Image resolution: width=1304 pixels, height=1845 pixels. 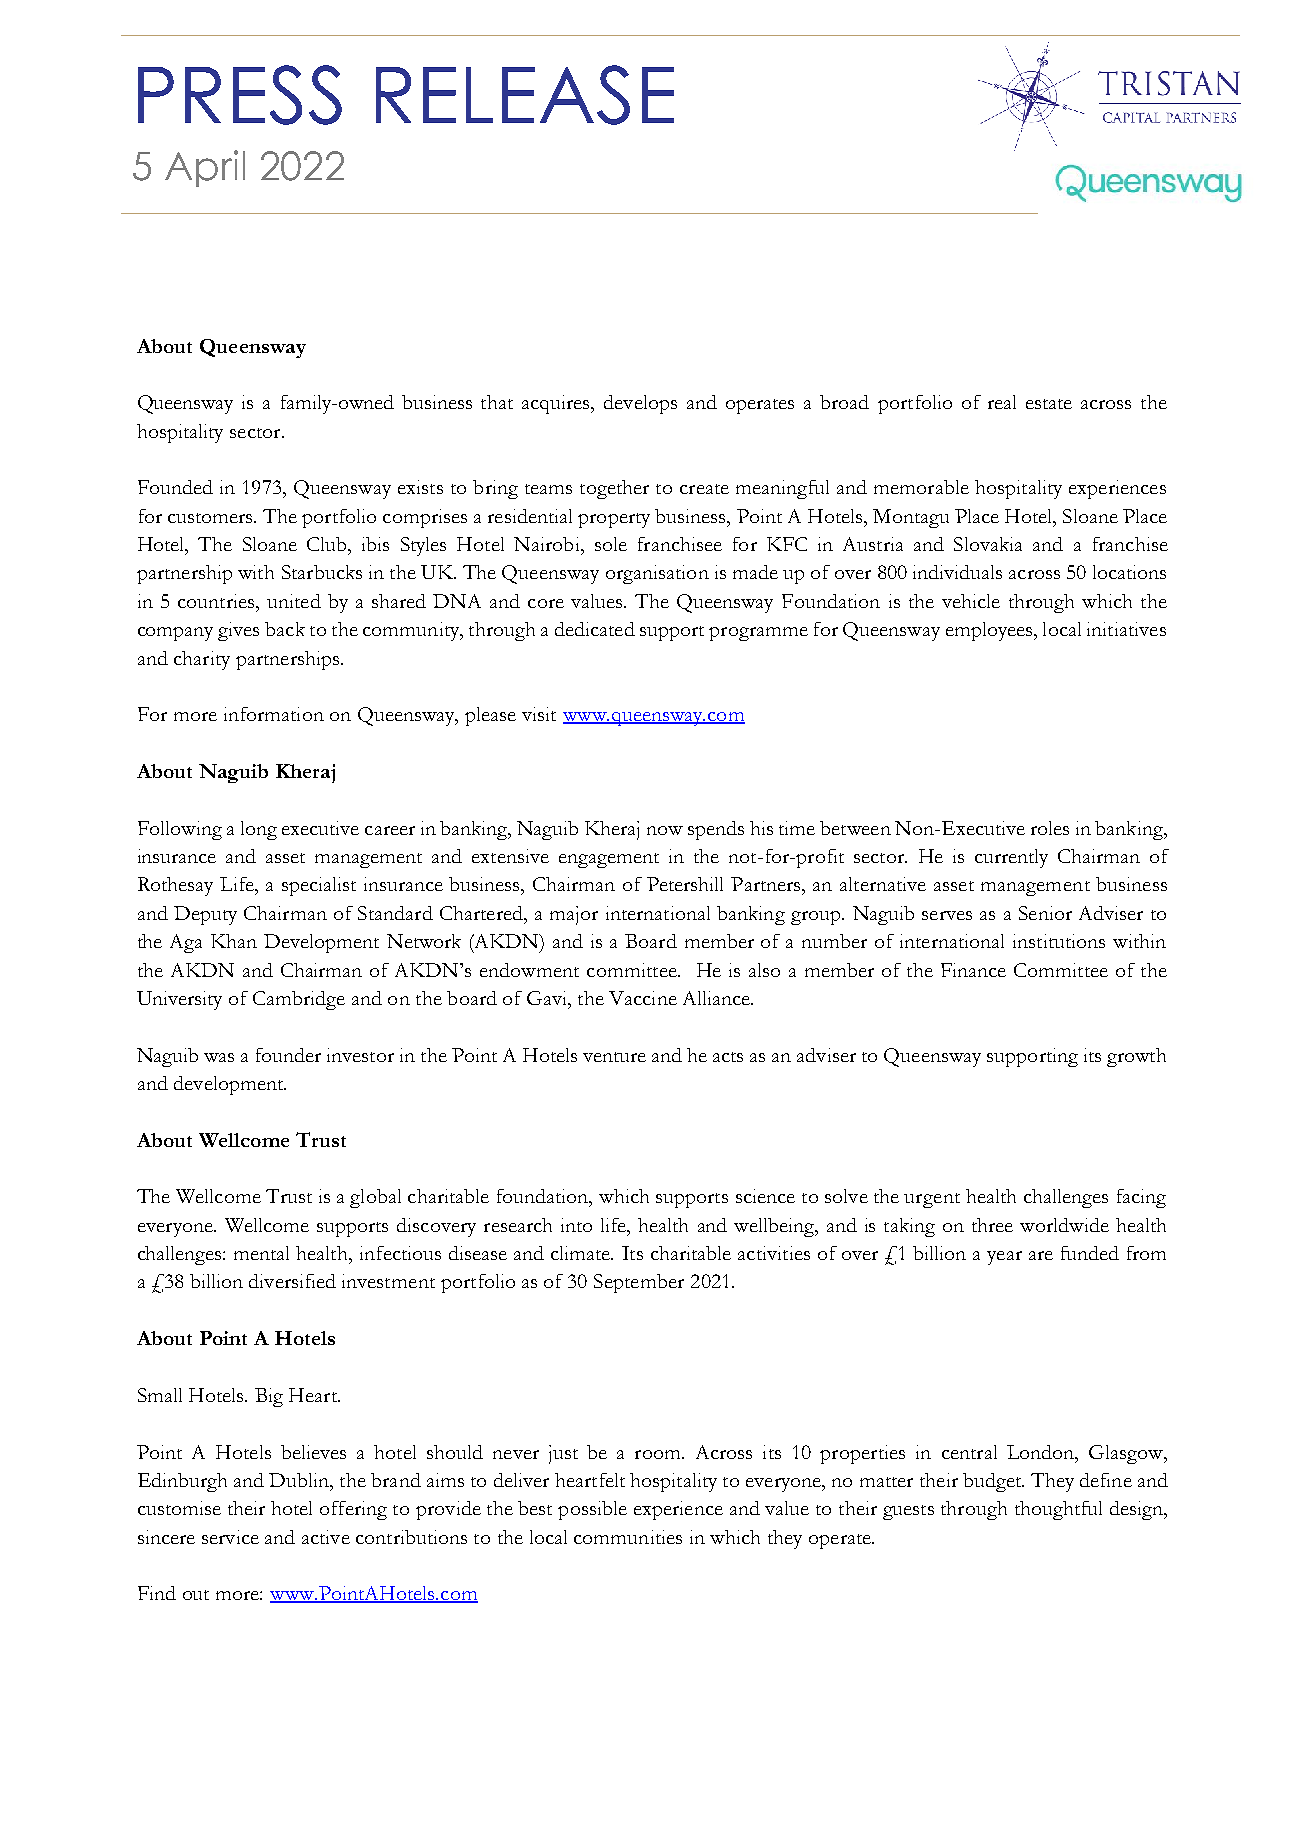 I want to click on venture, so click(x=614, y=1057).
